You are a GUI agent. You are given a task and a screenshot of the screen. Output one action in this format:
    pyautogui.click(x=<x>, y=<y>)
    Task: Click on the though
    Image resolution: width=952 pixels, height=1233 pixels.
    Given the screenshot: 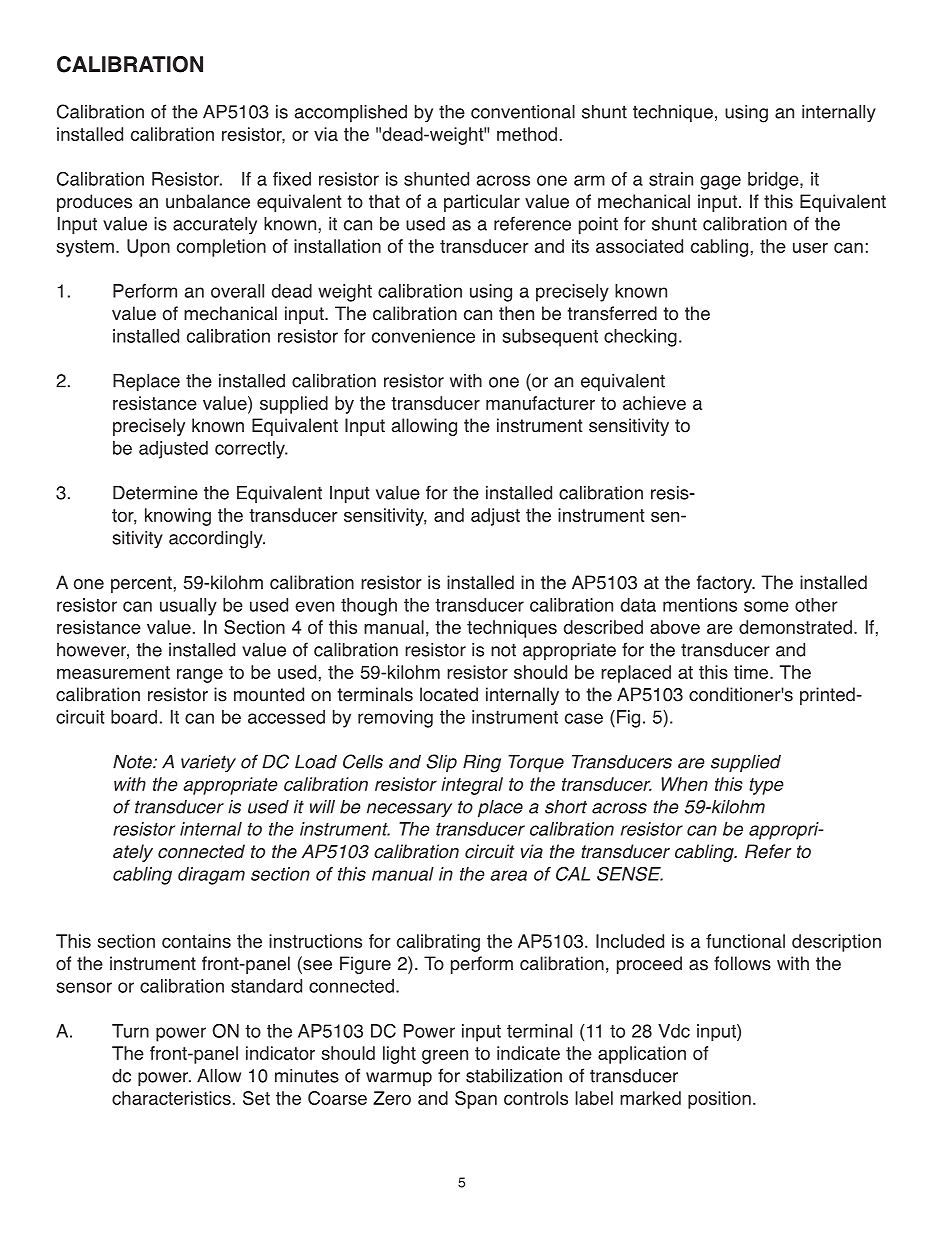 What is the action you would take?
    pyautogui.click(x=369, y=607)
